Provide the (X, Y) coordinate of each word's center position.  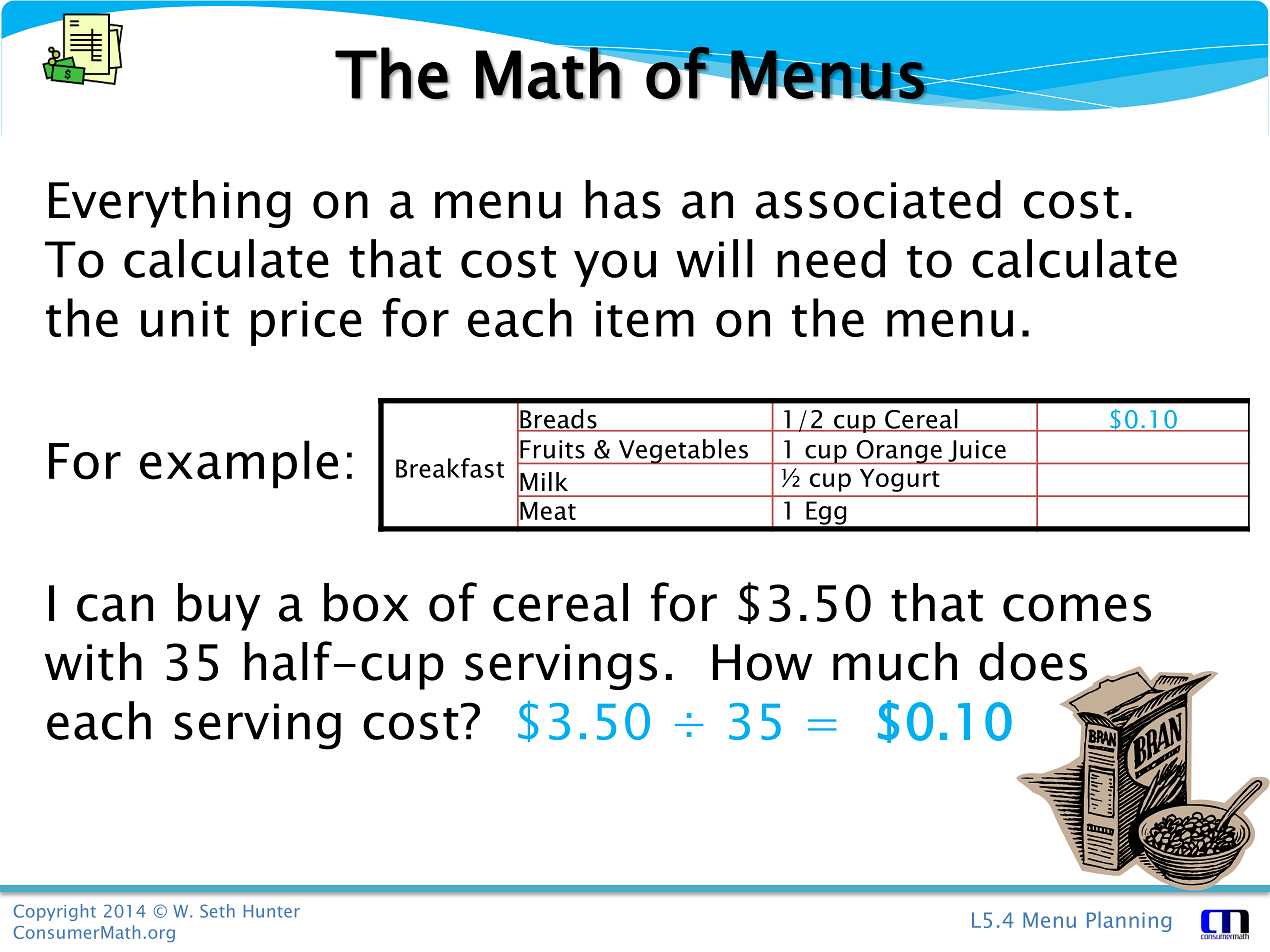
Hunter (272, 911)
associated (878, 199)
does (1033, 661)
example (239, 464)
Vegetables (683, 451)
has (623, 199)
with (93, 661)
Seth (217, 911)
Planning (1129, 921)
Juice (977, 452)
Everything (170, 204)
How (763, 662)
